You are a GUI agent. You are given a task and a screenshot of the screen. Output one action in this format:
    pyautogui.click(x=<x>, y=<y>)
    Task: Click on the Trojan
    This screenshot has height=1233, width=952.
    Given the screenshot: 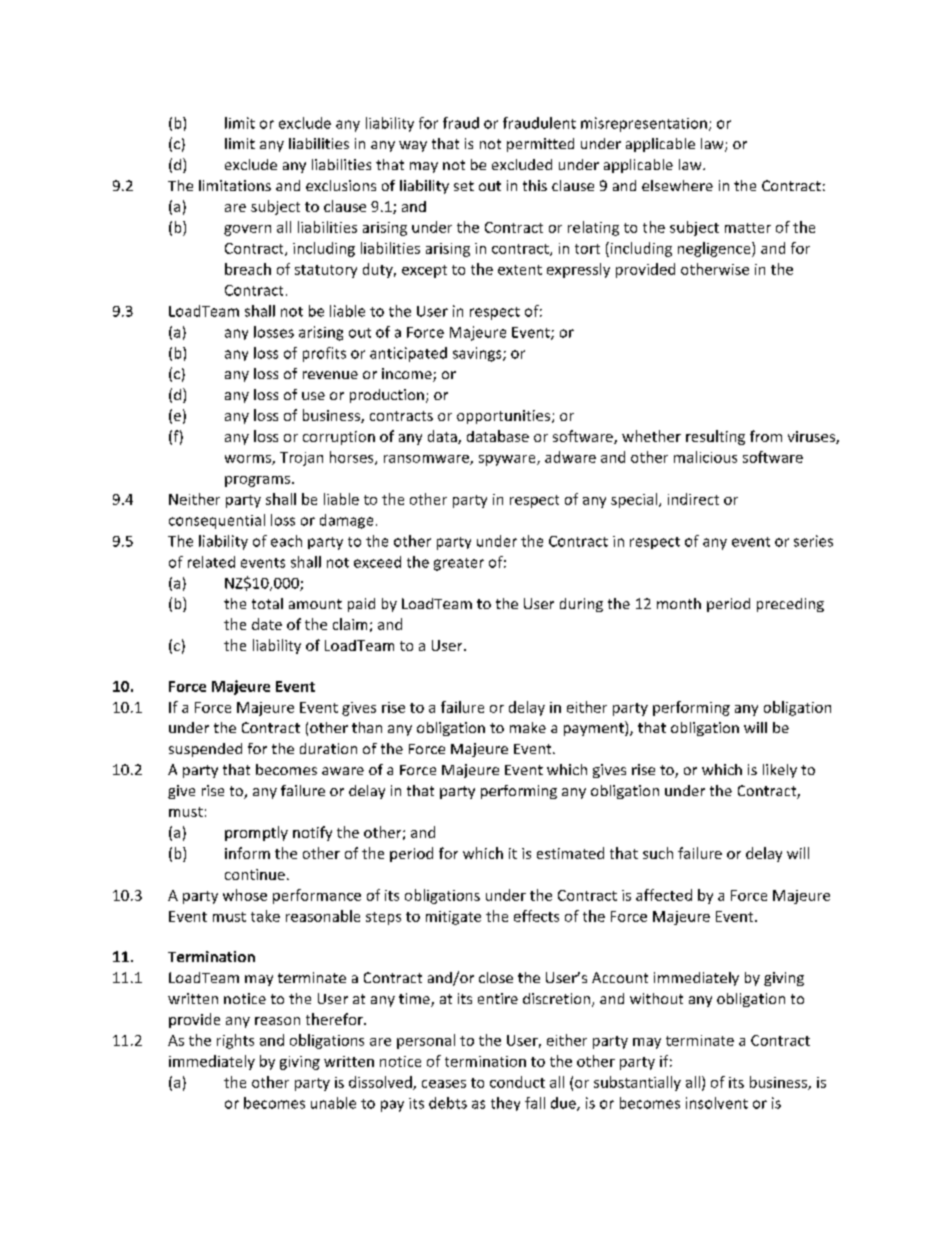 What is the action you would take?
    pyautogui.click(x=301, y=459)
